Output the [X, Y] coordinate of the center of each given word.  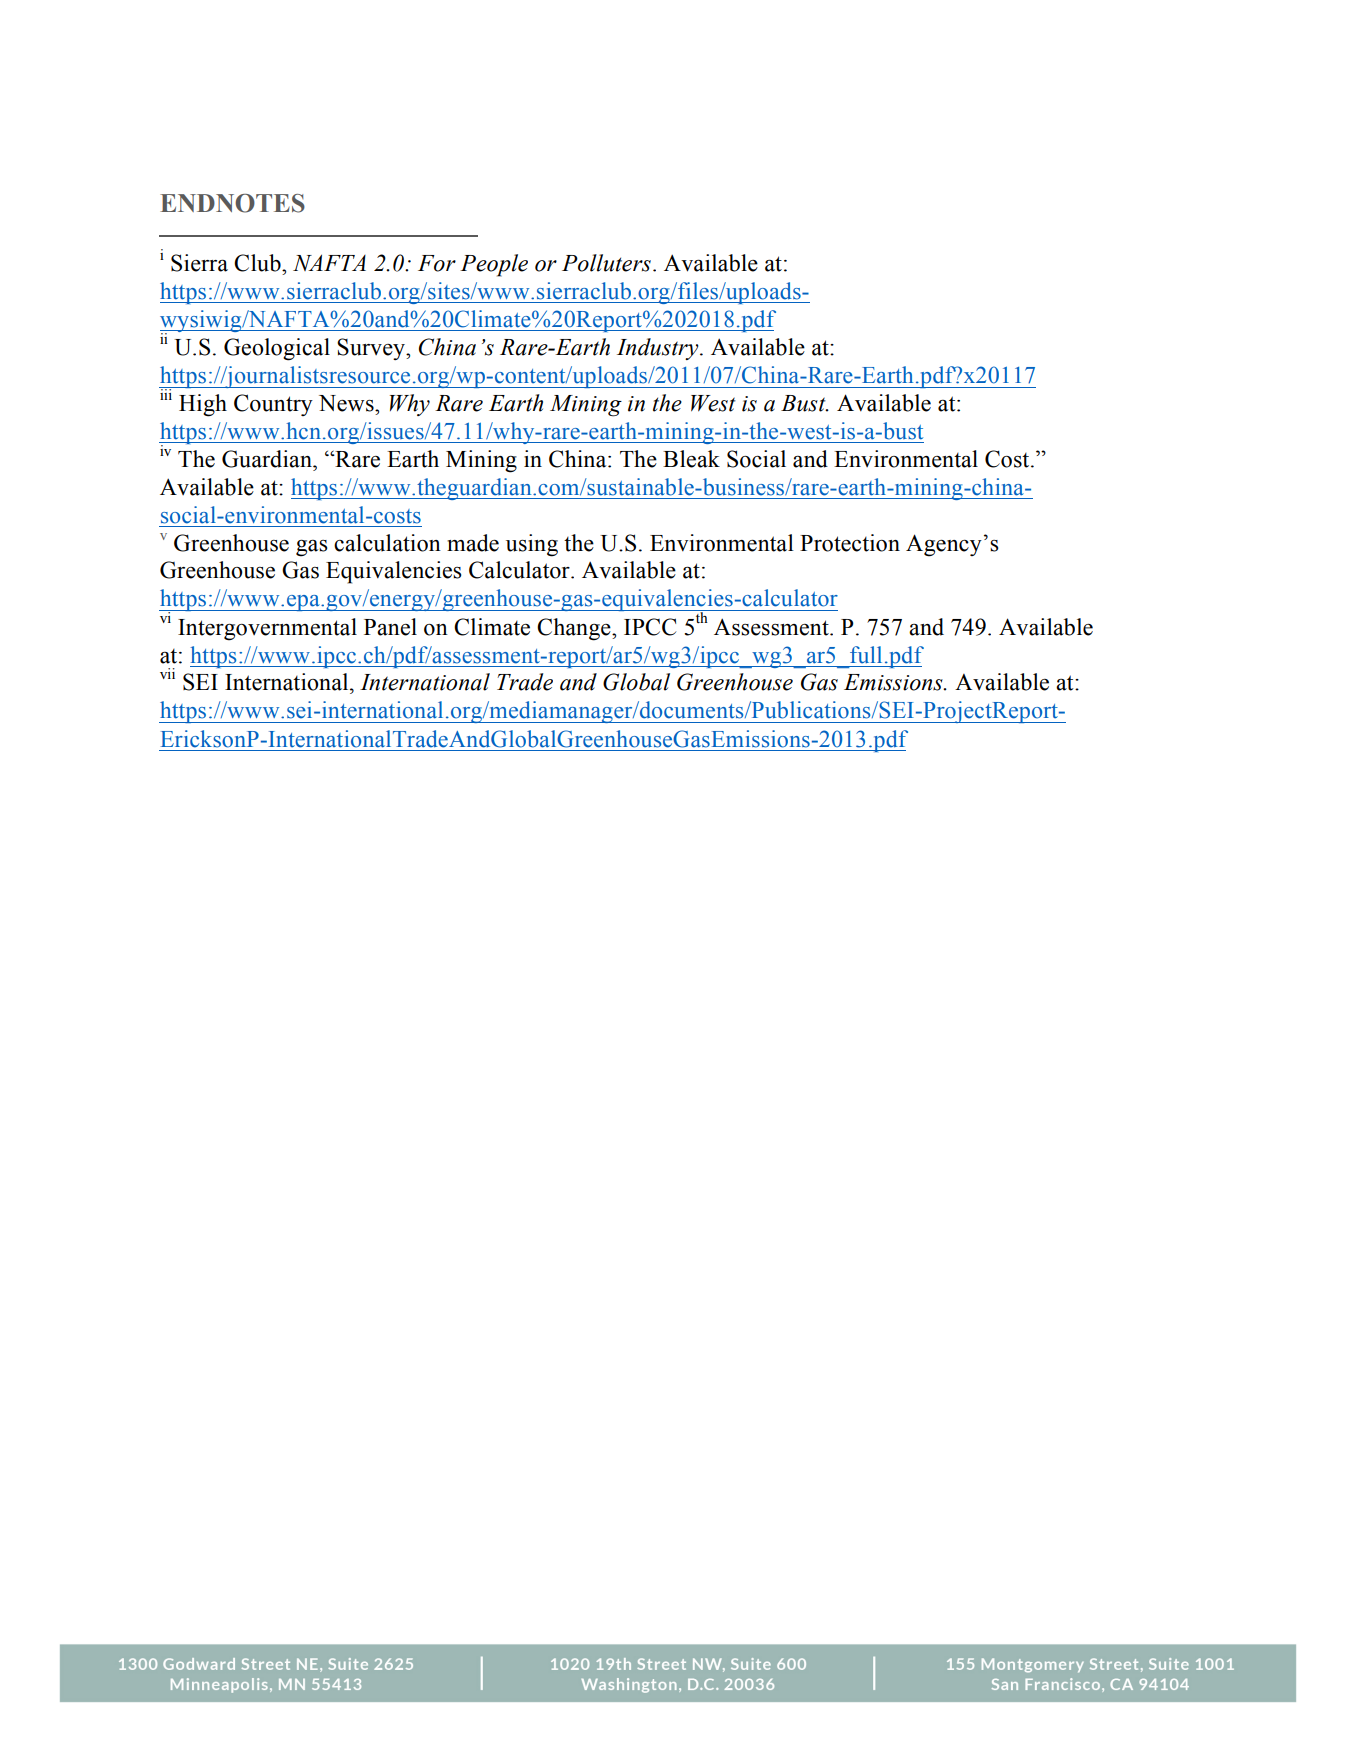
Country [273, 405]
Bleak [691, 459]
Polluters [606, 263]
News [347, 403]
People [494, 265]
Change [575, 629]
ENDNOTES [232, 203]
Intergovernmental [267, 629]
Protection [850, 543]
